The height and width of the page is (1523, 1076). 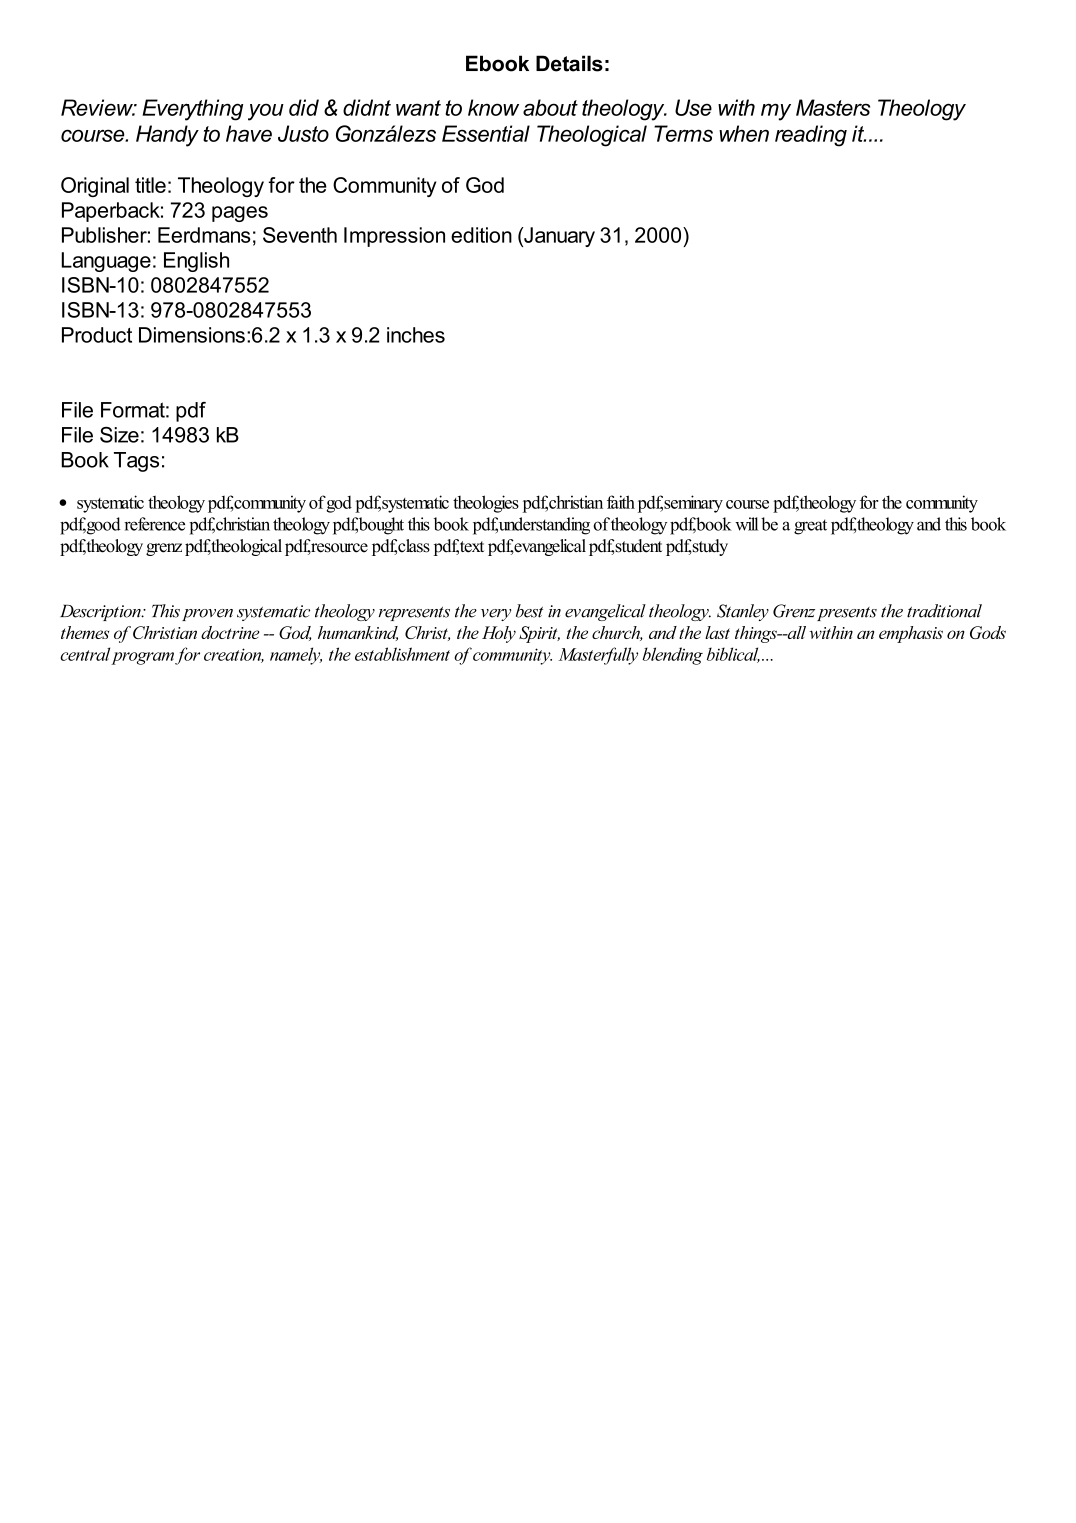 I want to click on Product, so click(x=97, y=335).
